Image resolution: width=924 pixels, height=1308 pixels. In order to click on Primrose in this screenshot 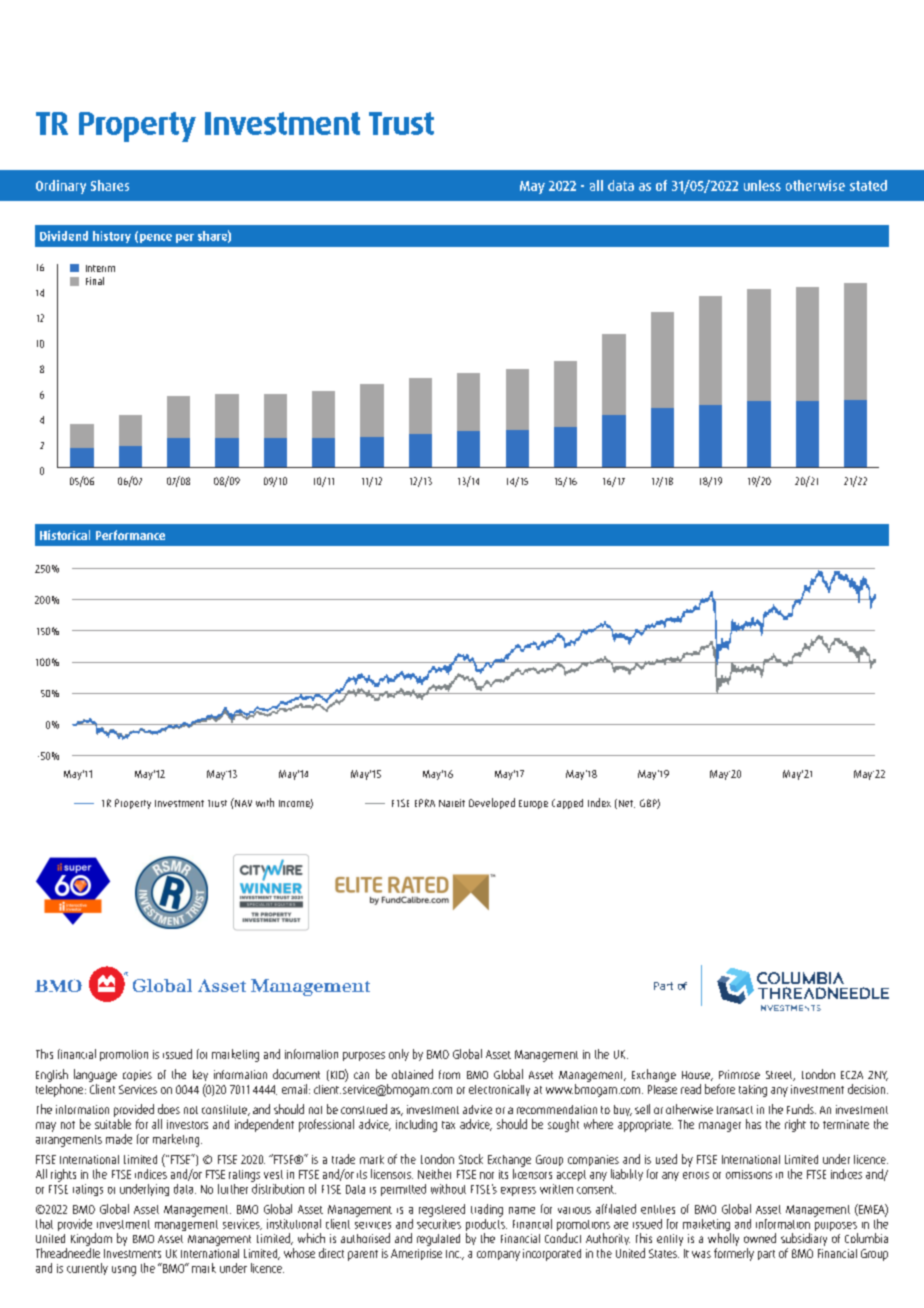, I will do `click(739, 1074)`.
